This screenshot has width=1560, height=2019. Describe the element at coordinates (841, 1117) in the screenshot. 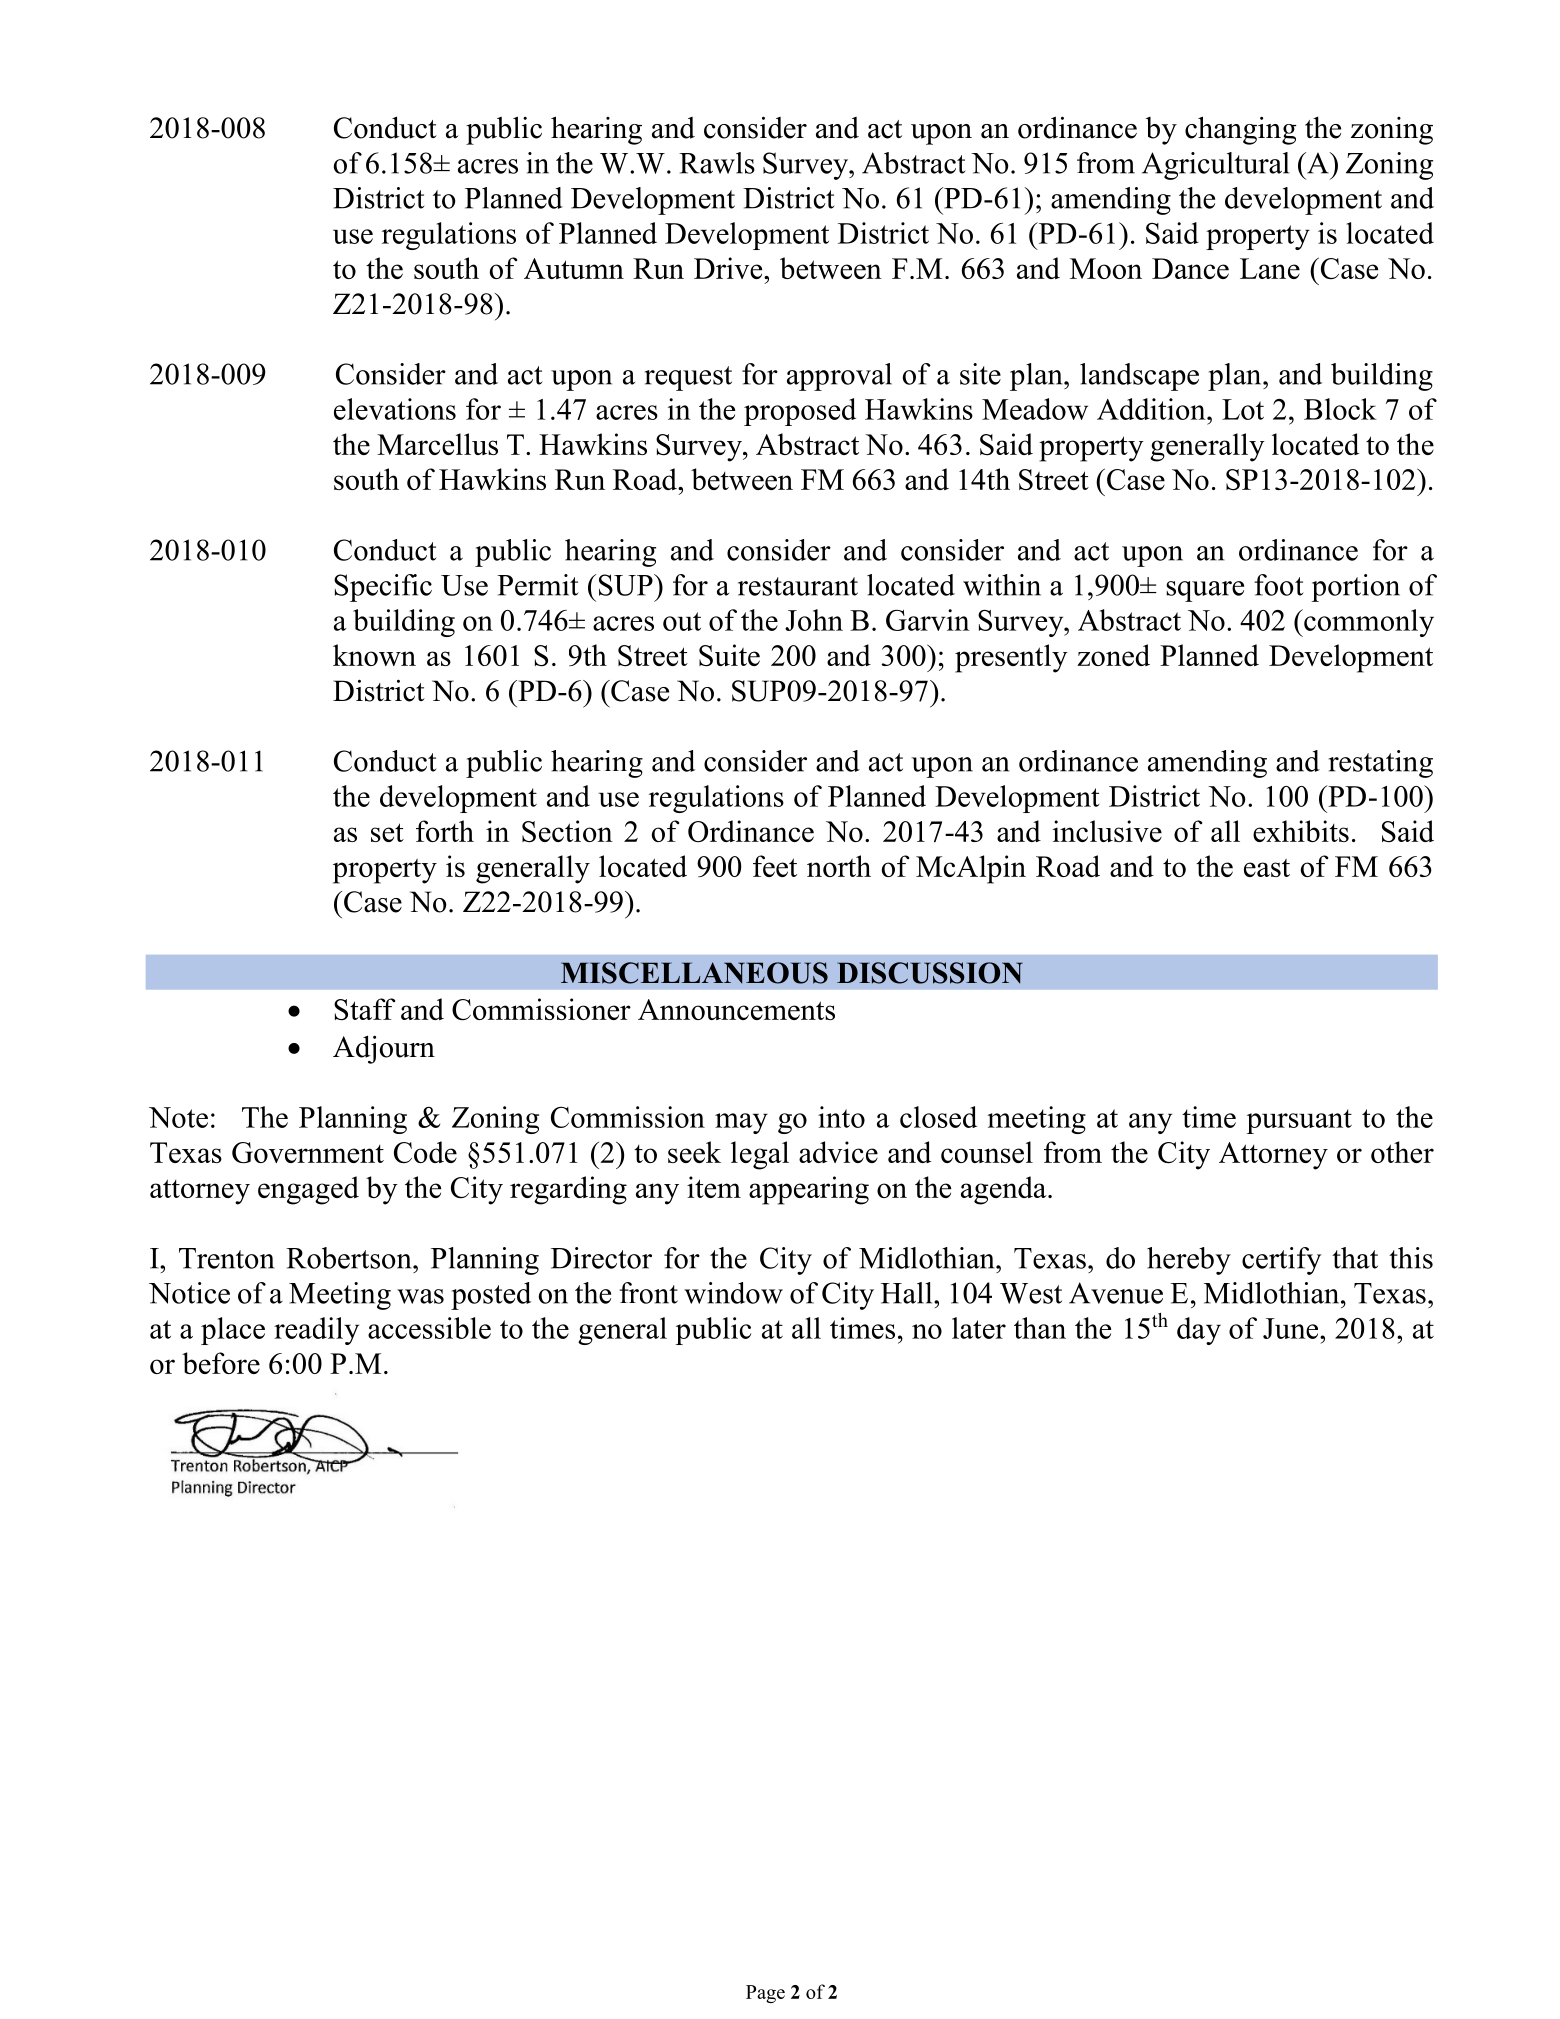

I see `into` at that location.
